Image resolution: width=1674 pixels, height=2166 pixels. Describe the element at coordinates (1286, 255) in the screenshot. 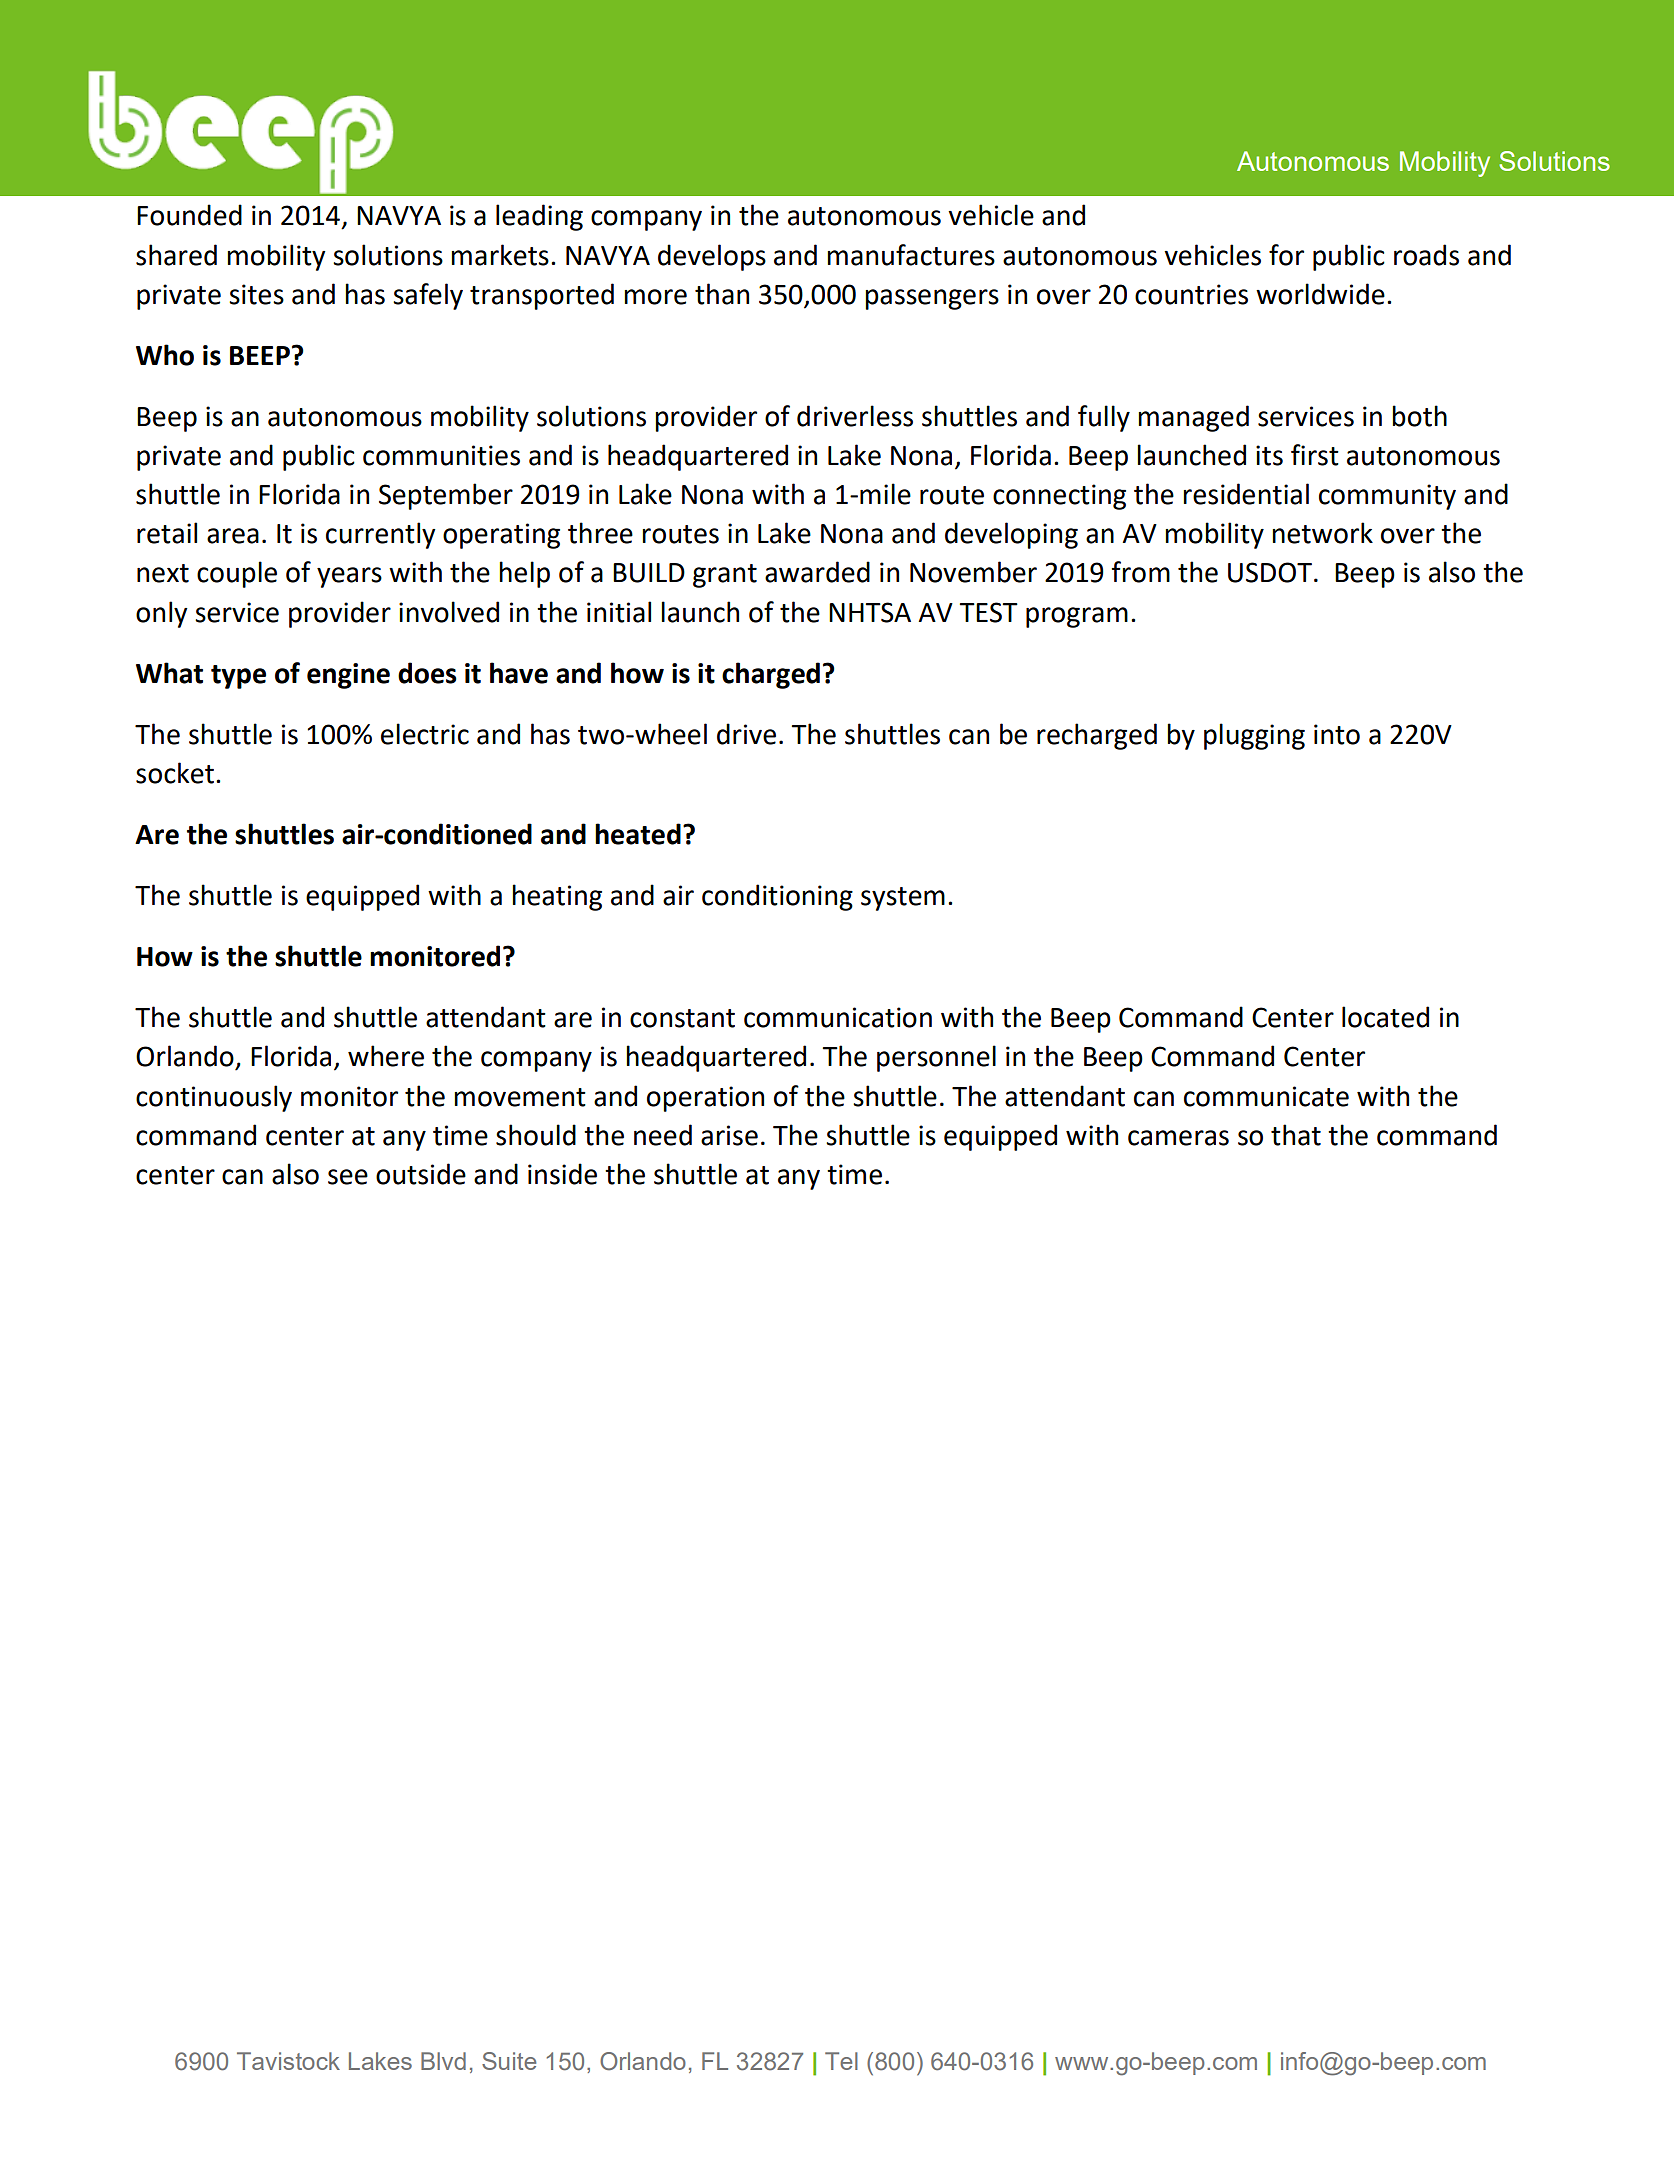

I see `for` at that location.
